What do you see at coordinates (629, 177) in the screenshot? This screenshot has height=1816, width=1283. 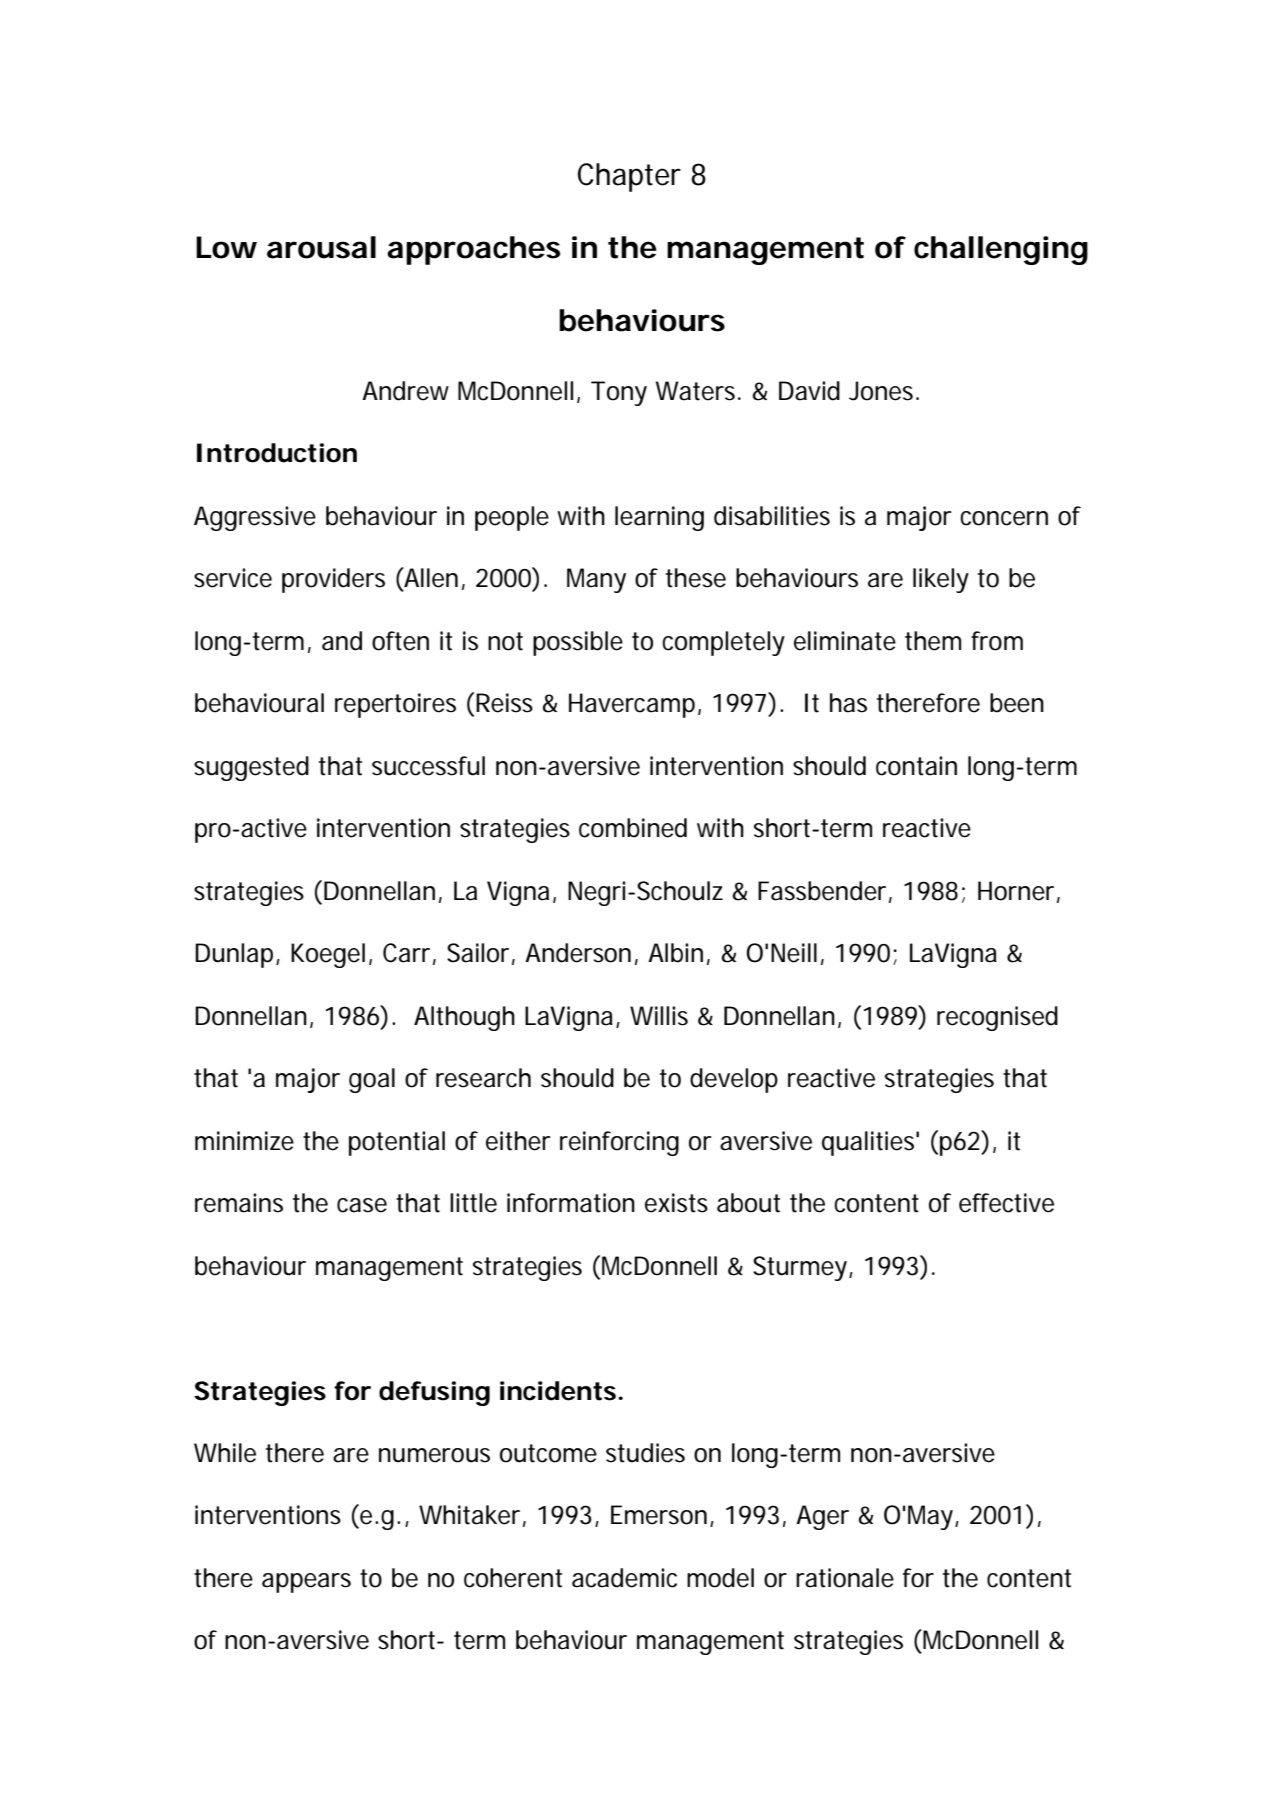 I see `Chapter` at bounding box center [629, 177].
